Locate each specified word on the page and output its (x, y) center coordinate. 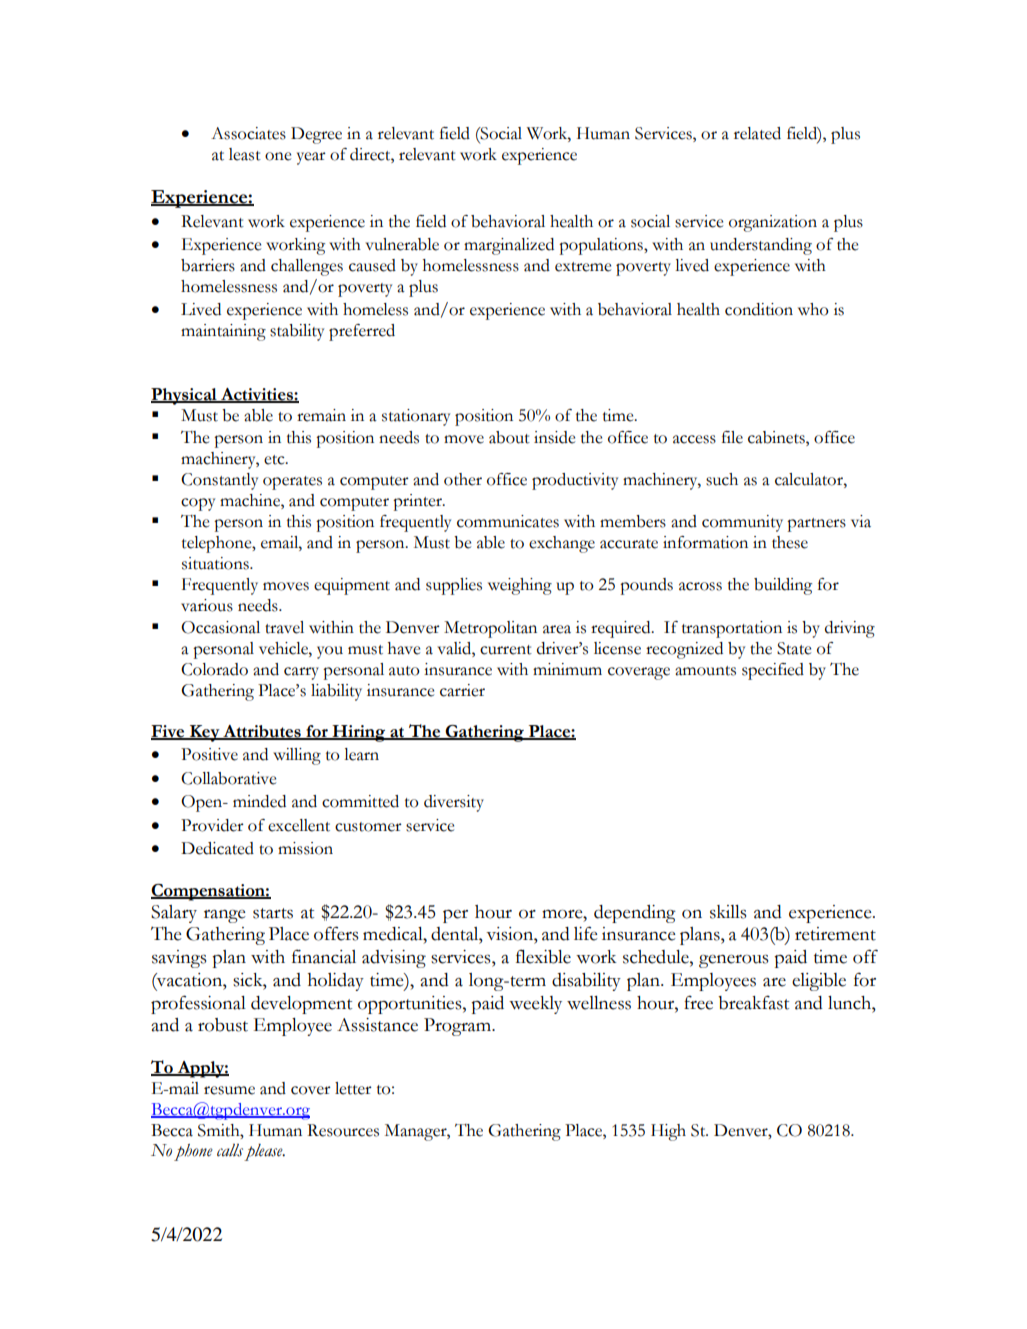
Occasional (220, 627)
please (264, 1152)
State (794, 648)
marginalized (509, 246)
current (506, 650)
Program (459, 1027)
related (757, 133)
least (245, 154)
